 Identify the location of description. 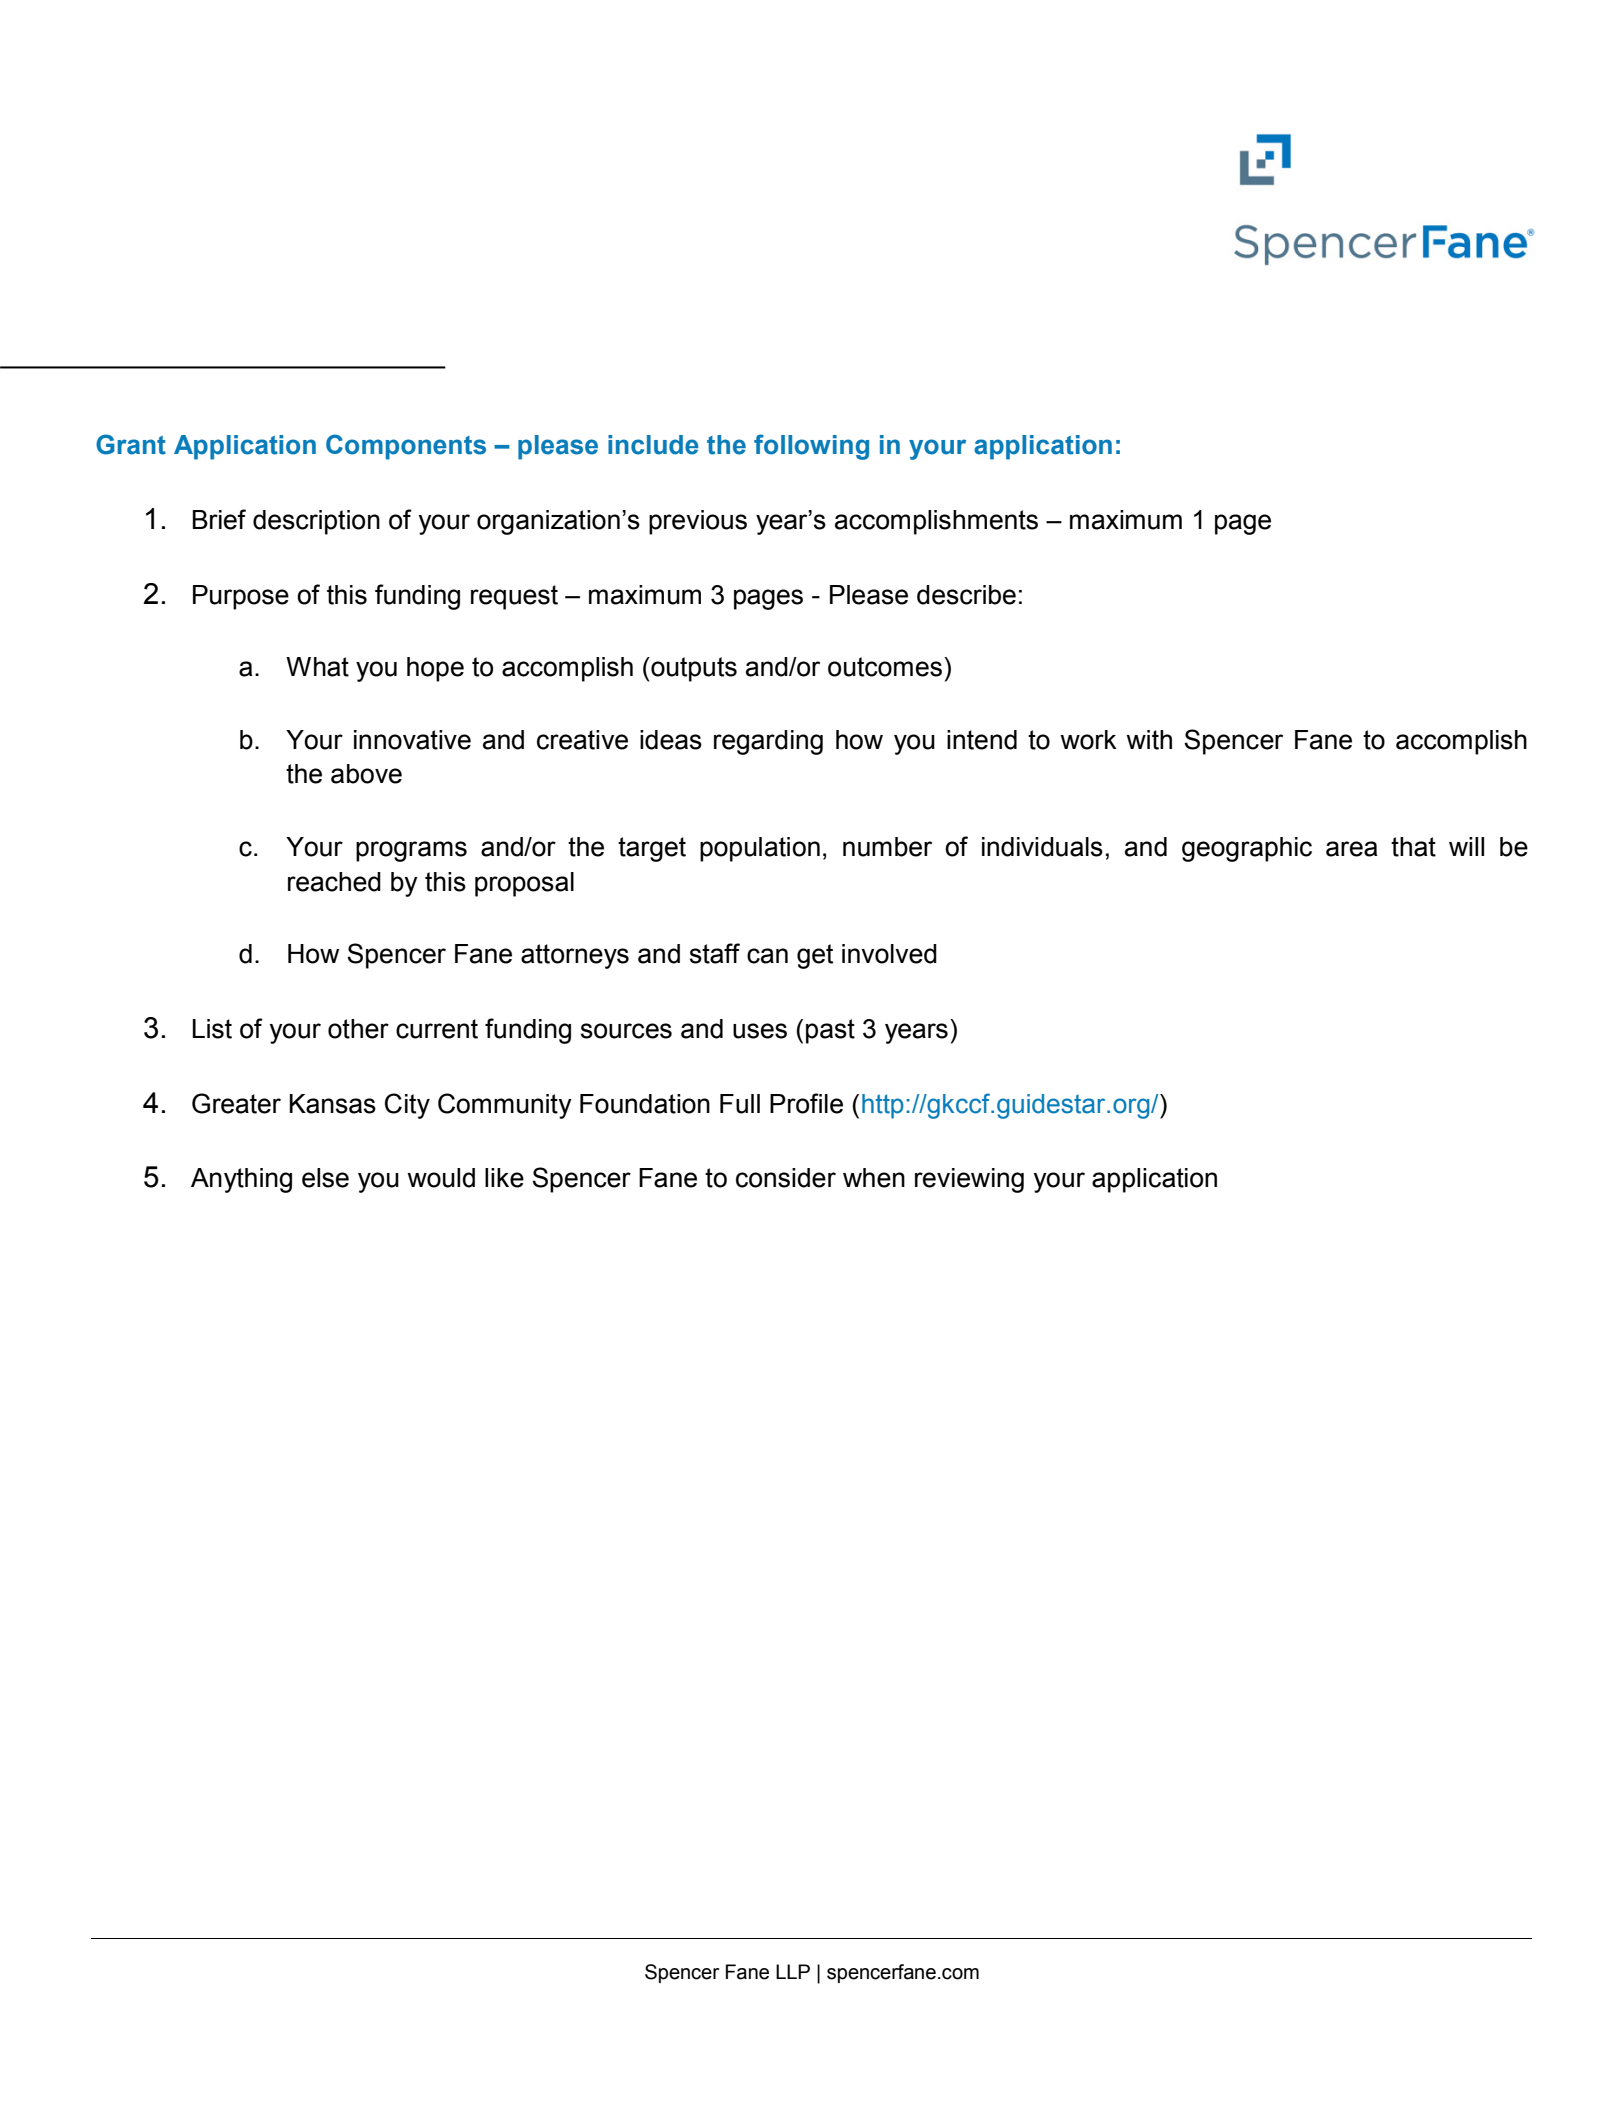
(316, 522).
